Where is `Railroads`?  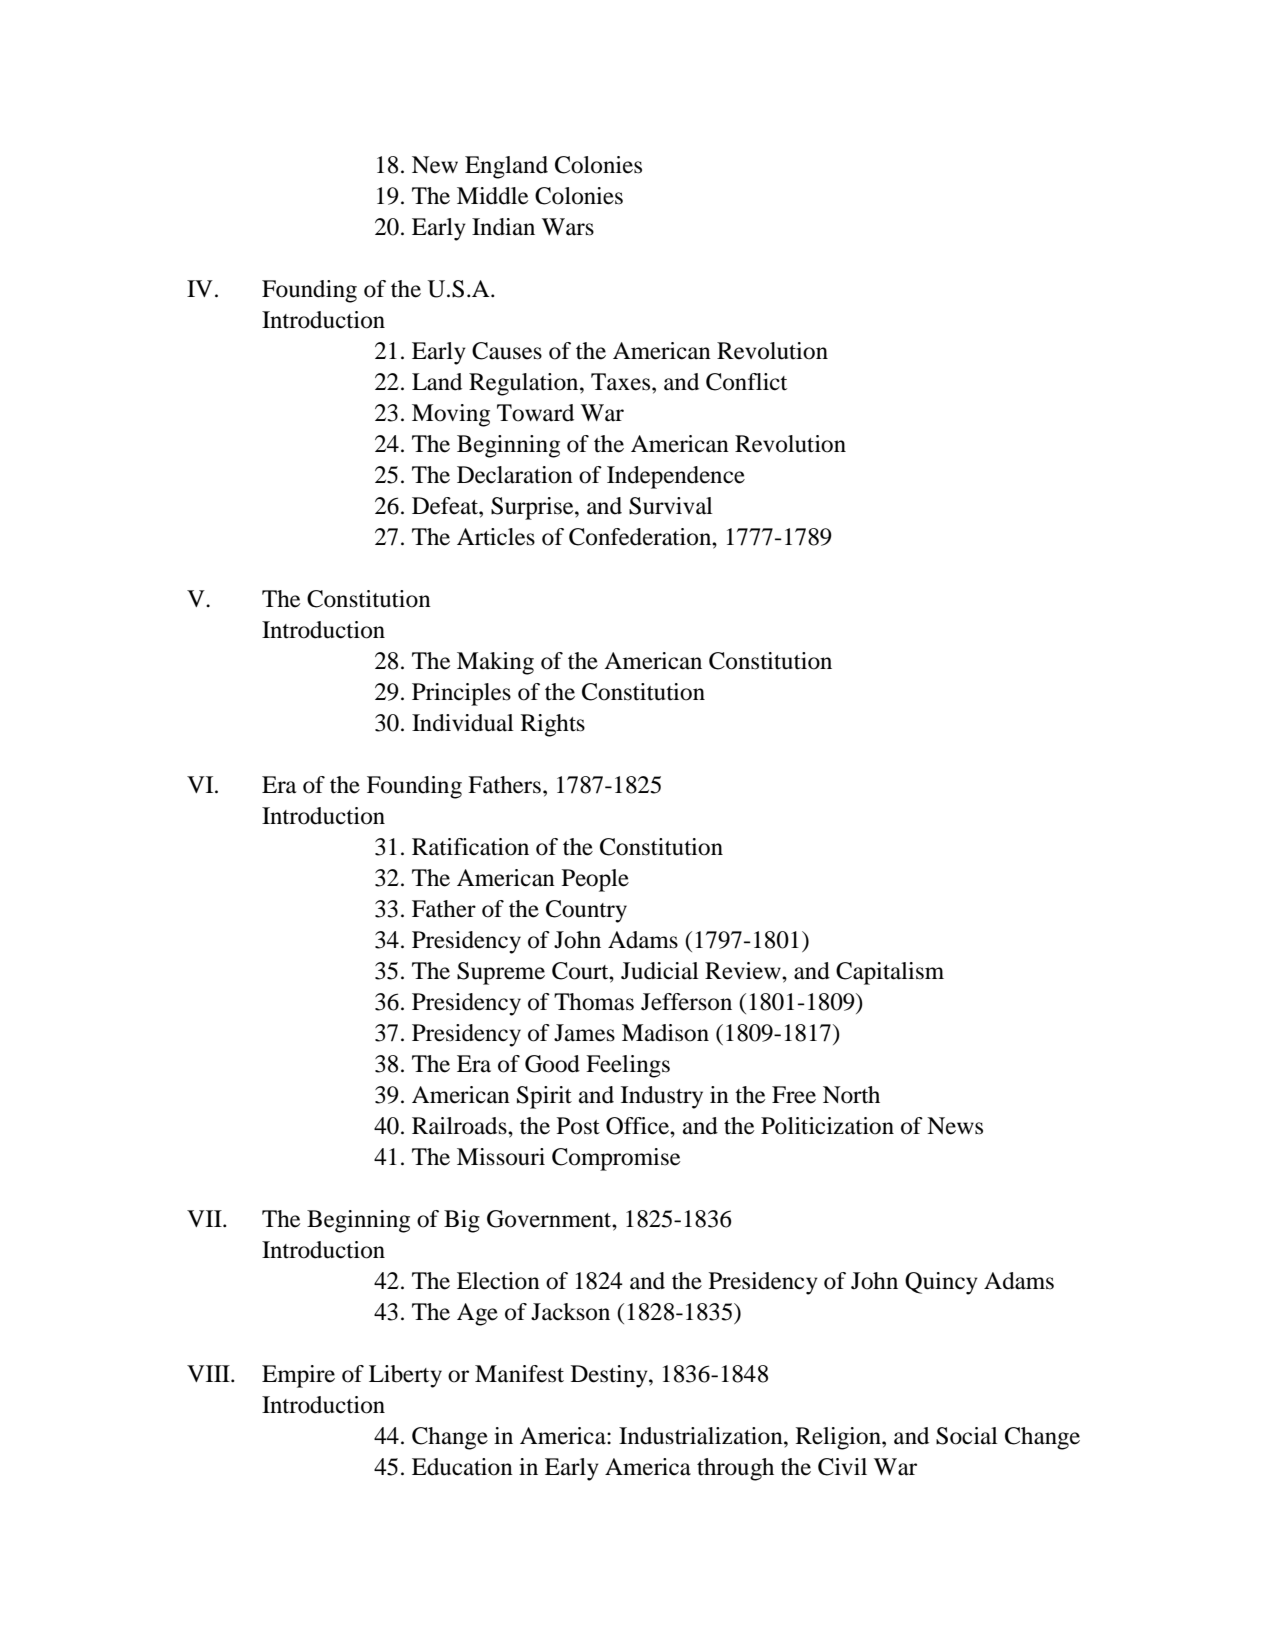 Railroads is located at coordinates (460, 1126).
